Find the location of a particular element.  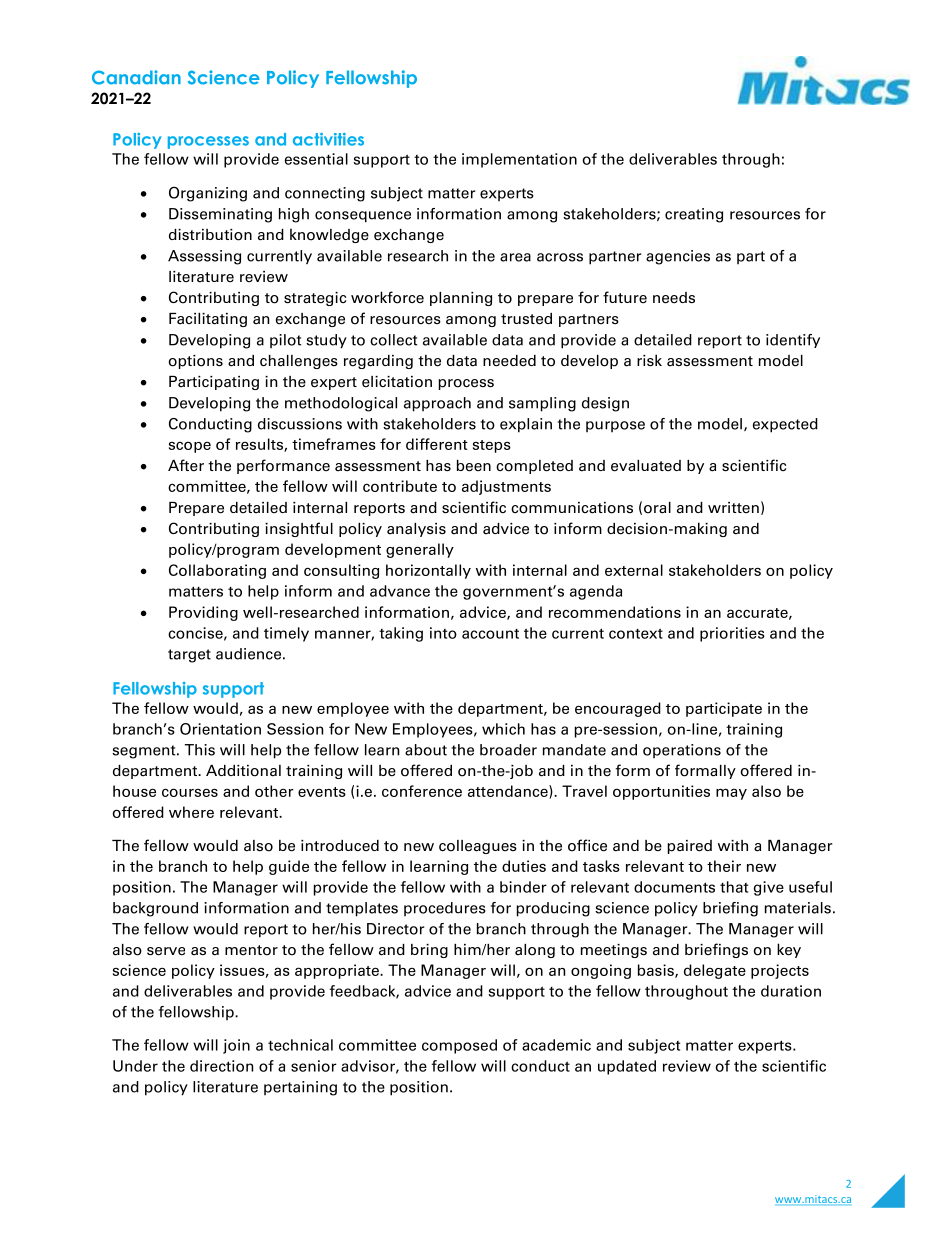

written is located at coordinates (733, 507).
